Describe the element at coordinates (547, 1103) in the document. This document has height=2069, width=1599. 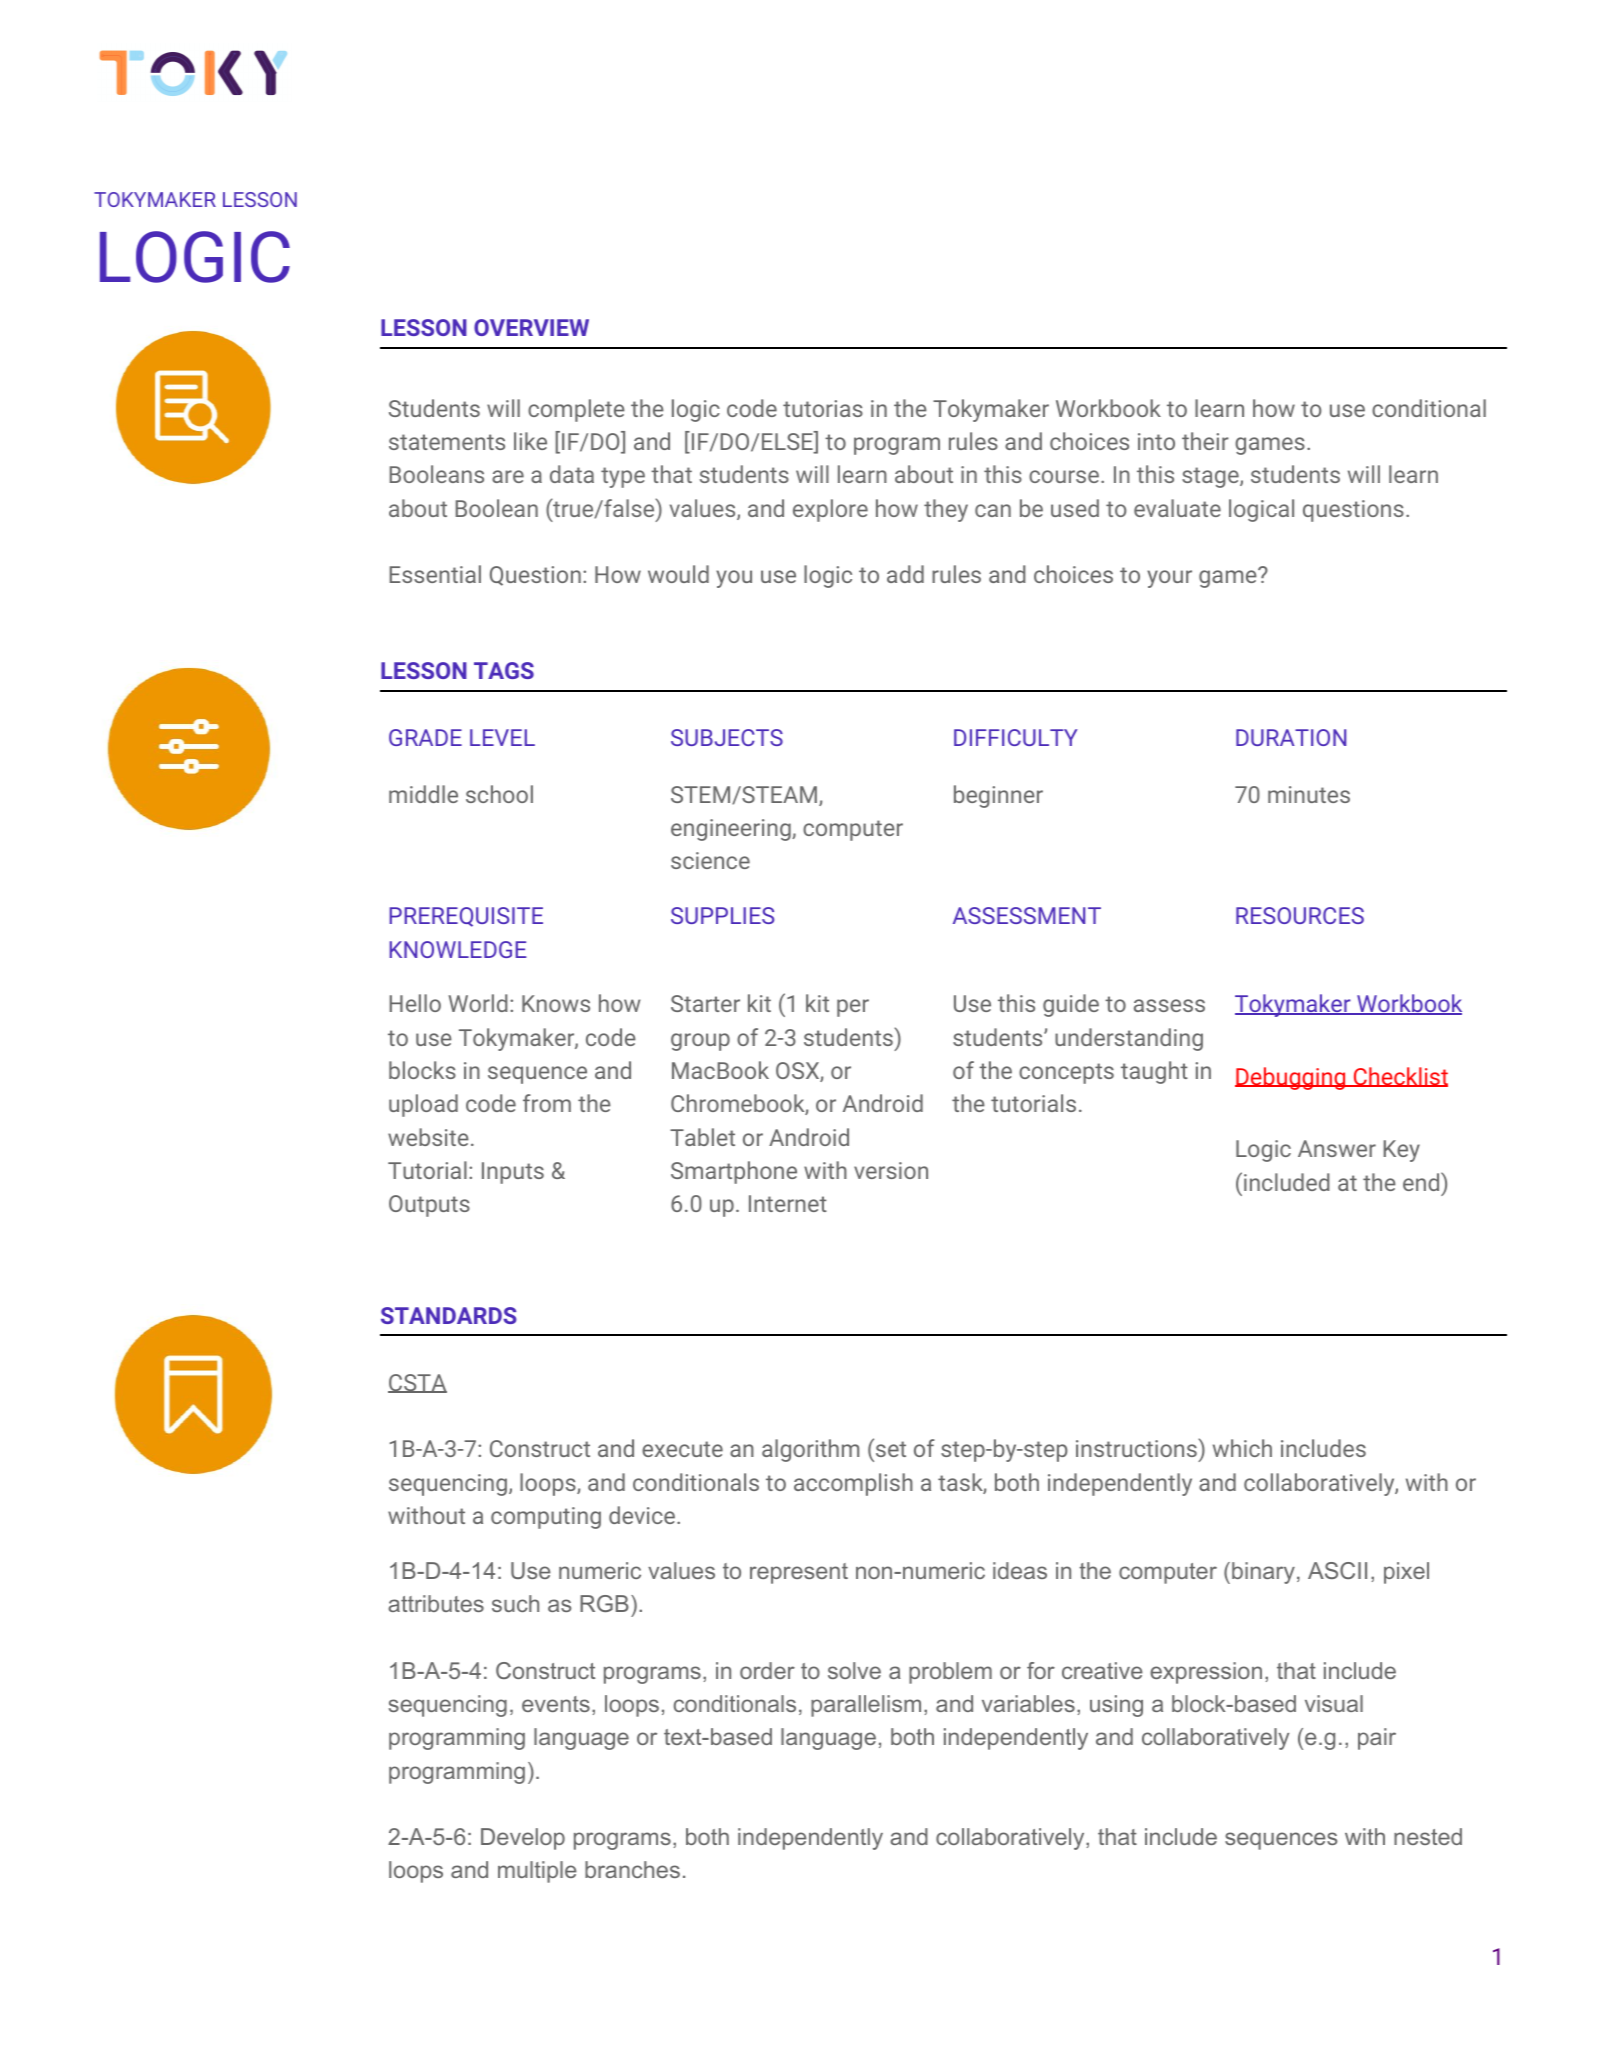
I see `from` at that location.
